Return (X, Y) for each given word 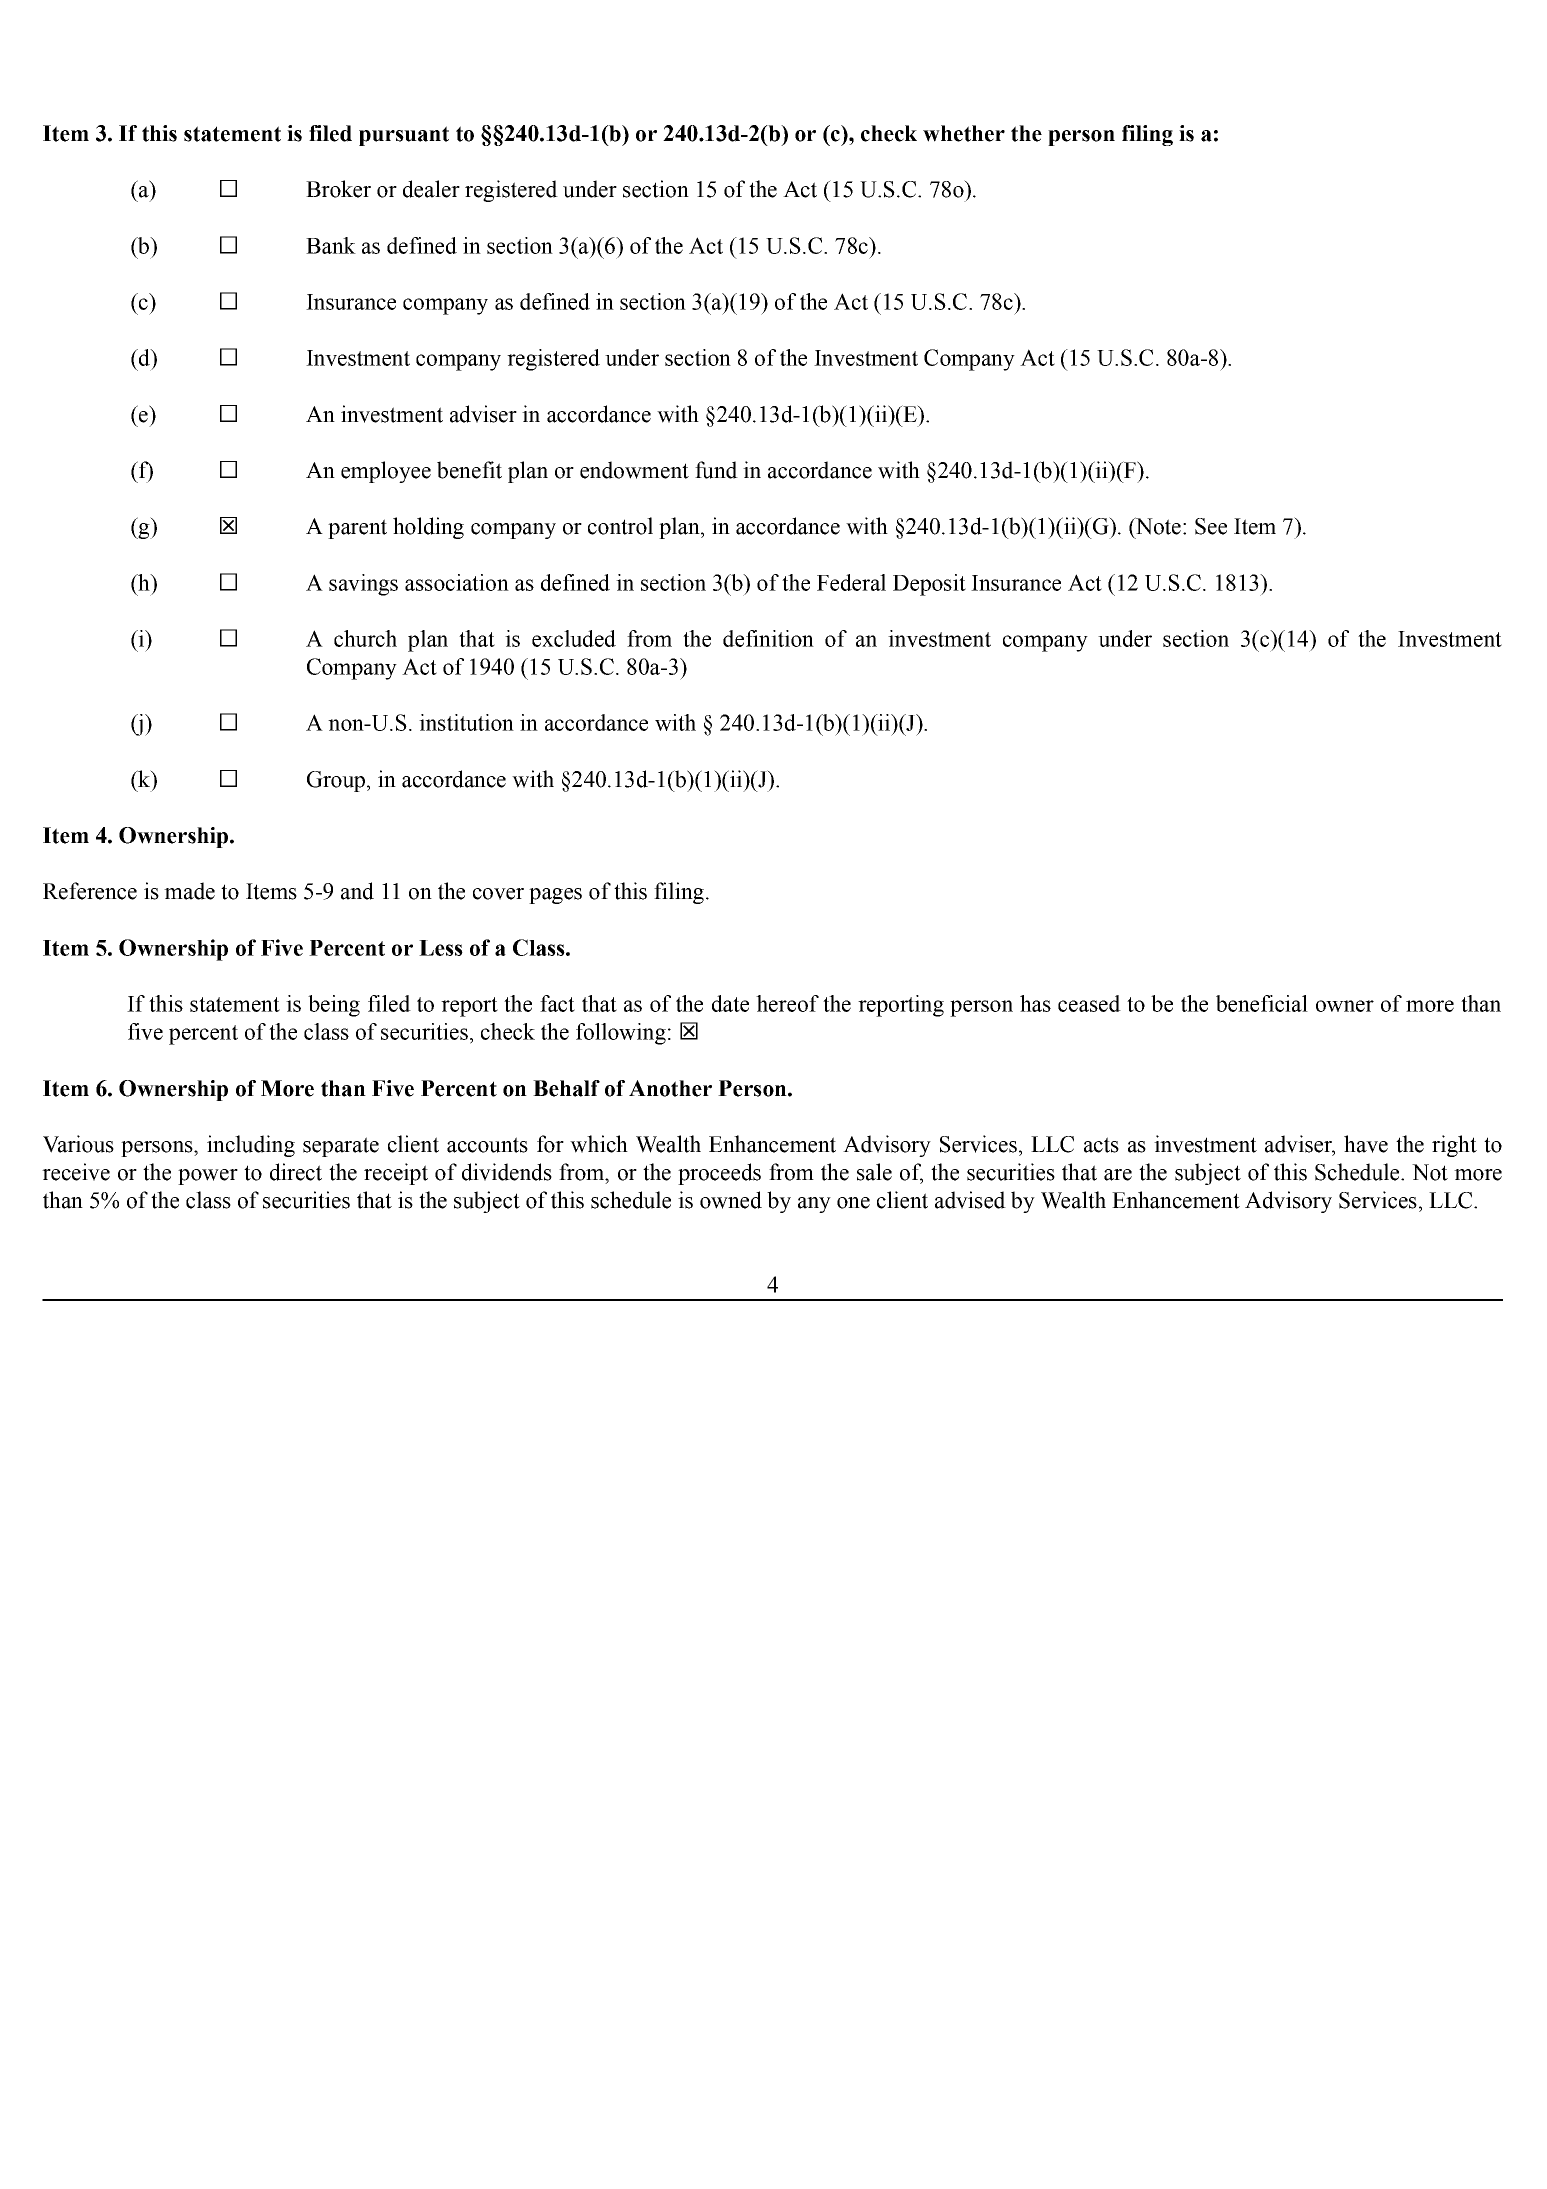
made (189, 891)
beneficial (1262, 1003)
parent (357, 529)
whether (964, 133)
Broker (338, 189)
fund (716, 470)
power (208, 1177)
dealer (431, 189)
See (1211, 526)
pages (555, 896)
